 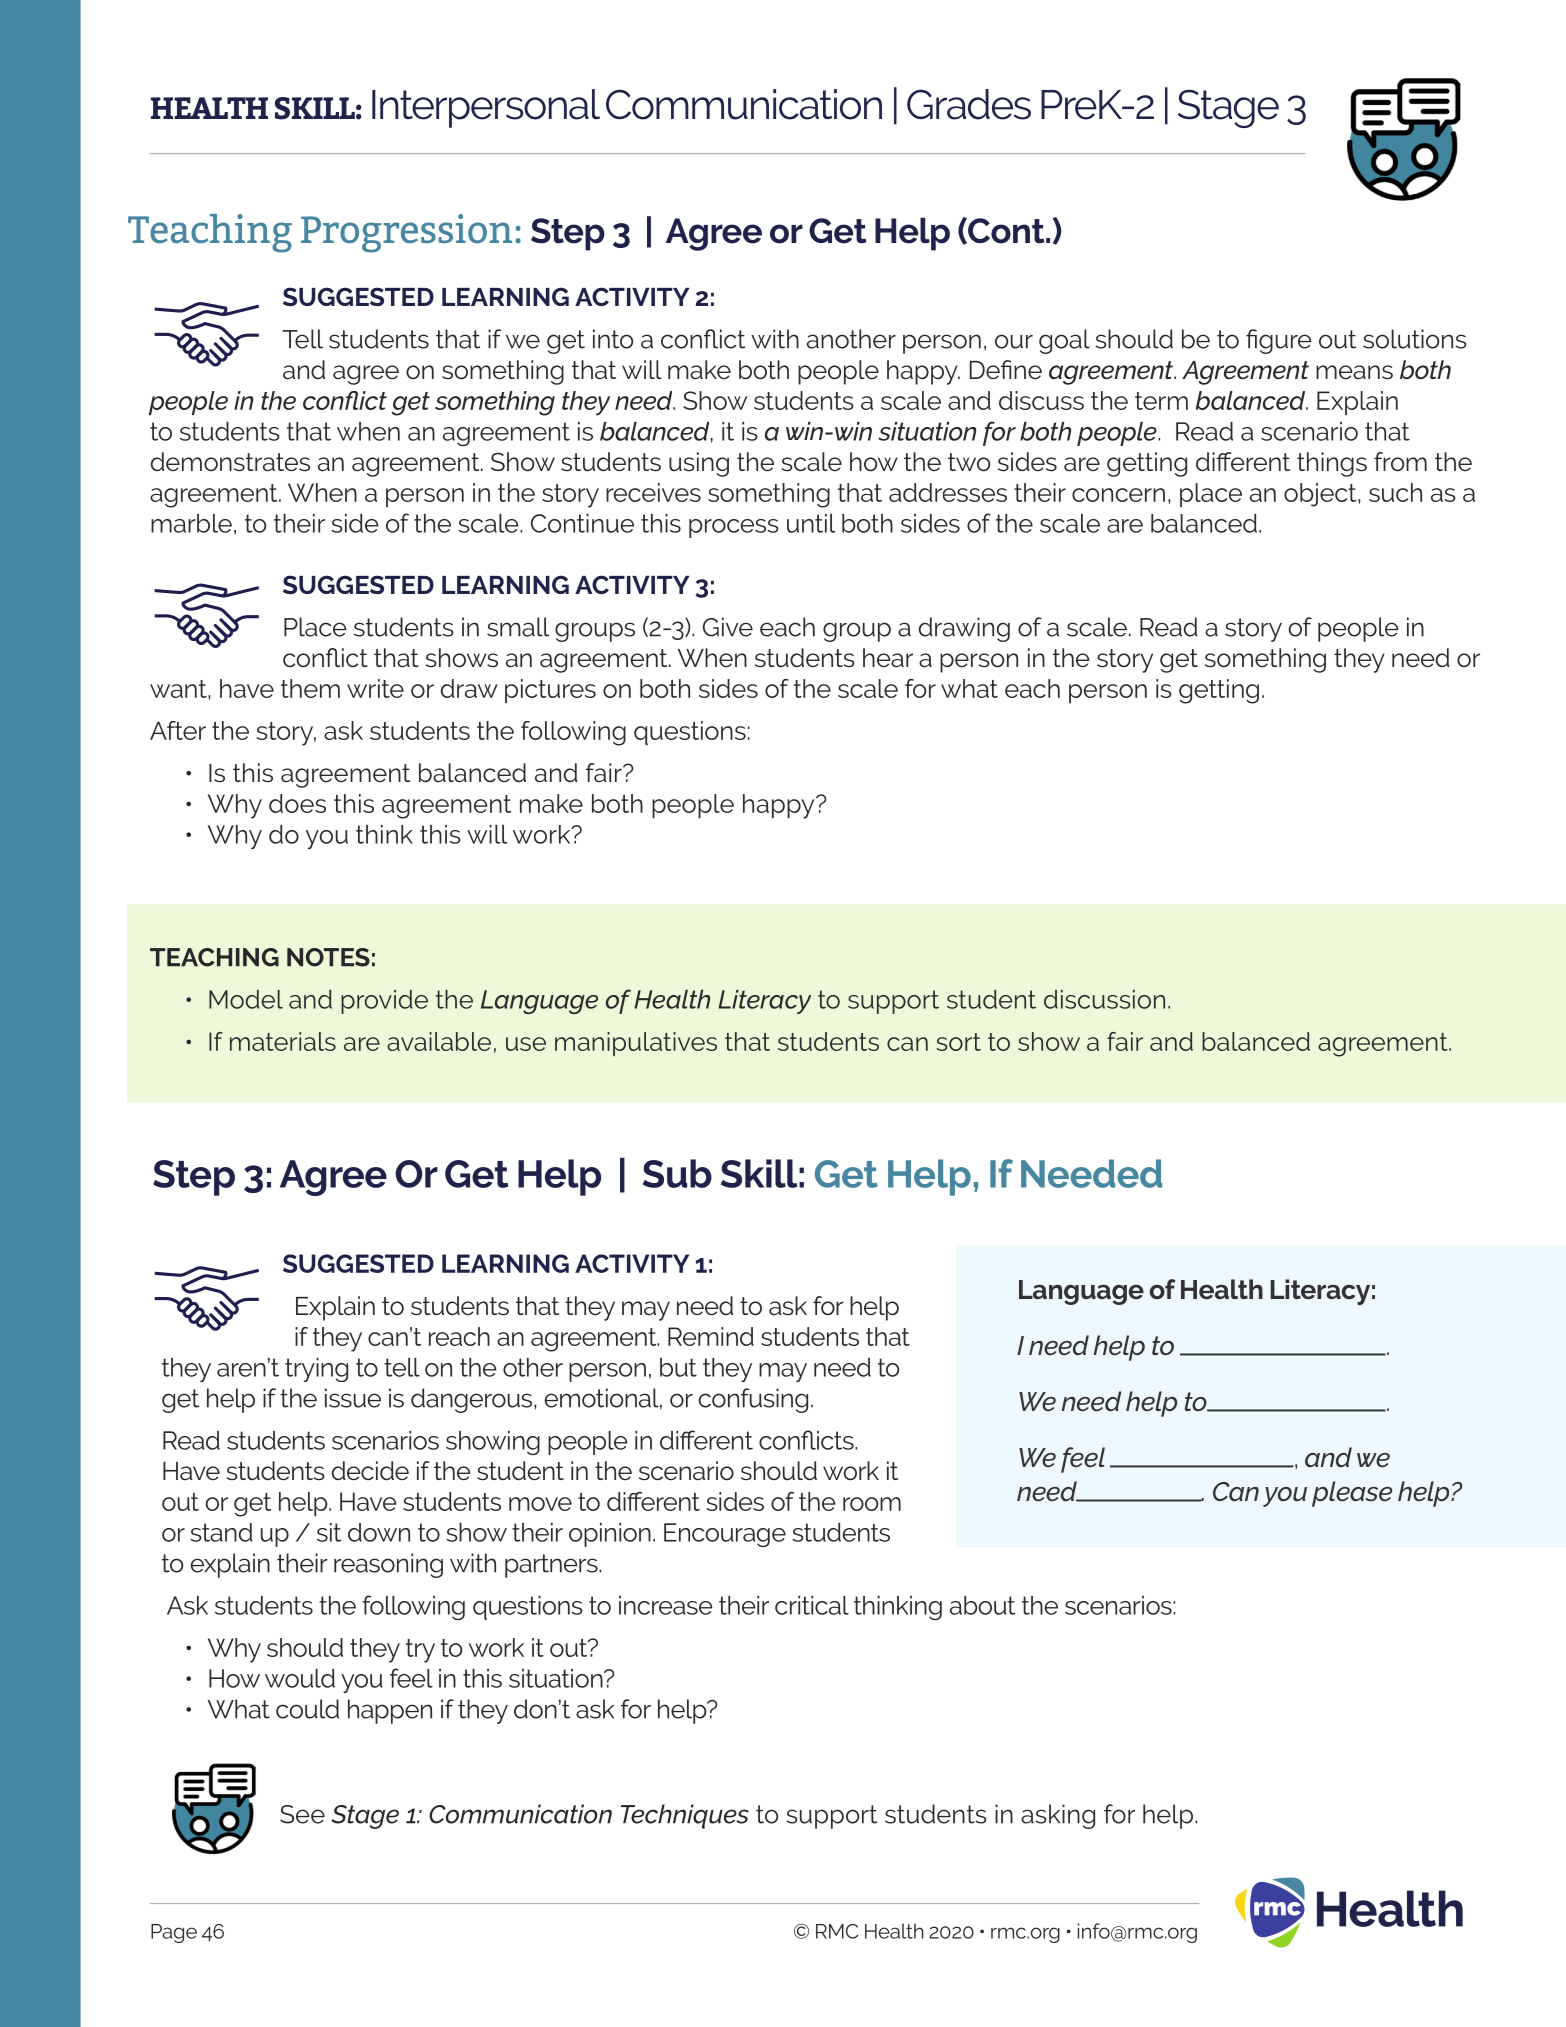 What do you see at coordinates (1058, 1816) in the screenshot?
I see `asking` at bounding box center [1058, 1816].
